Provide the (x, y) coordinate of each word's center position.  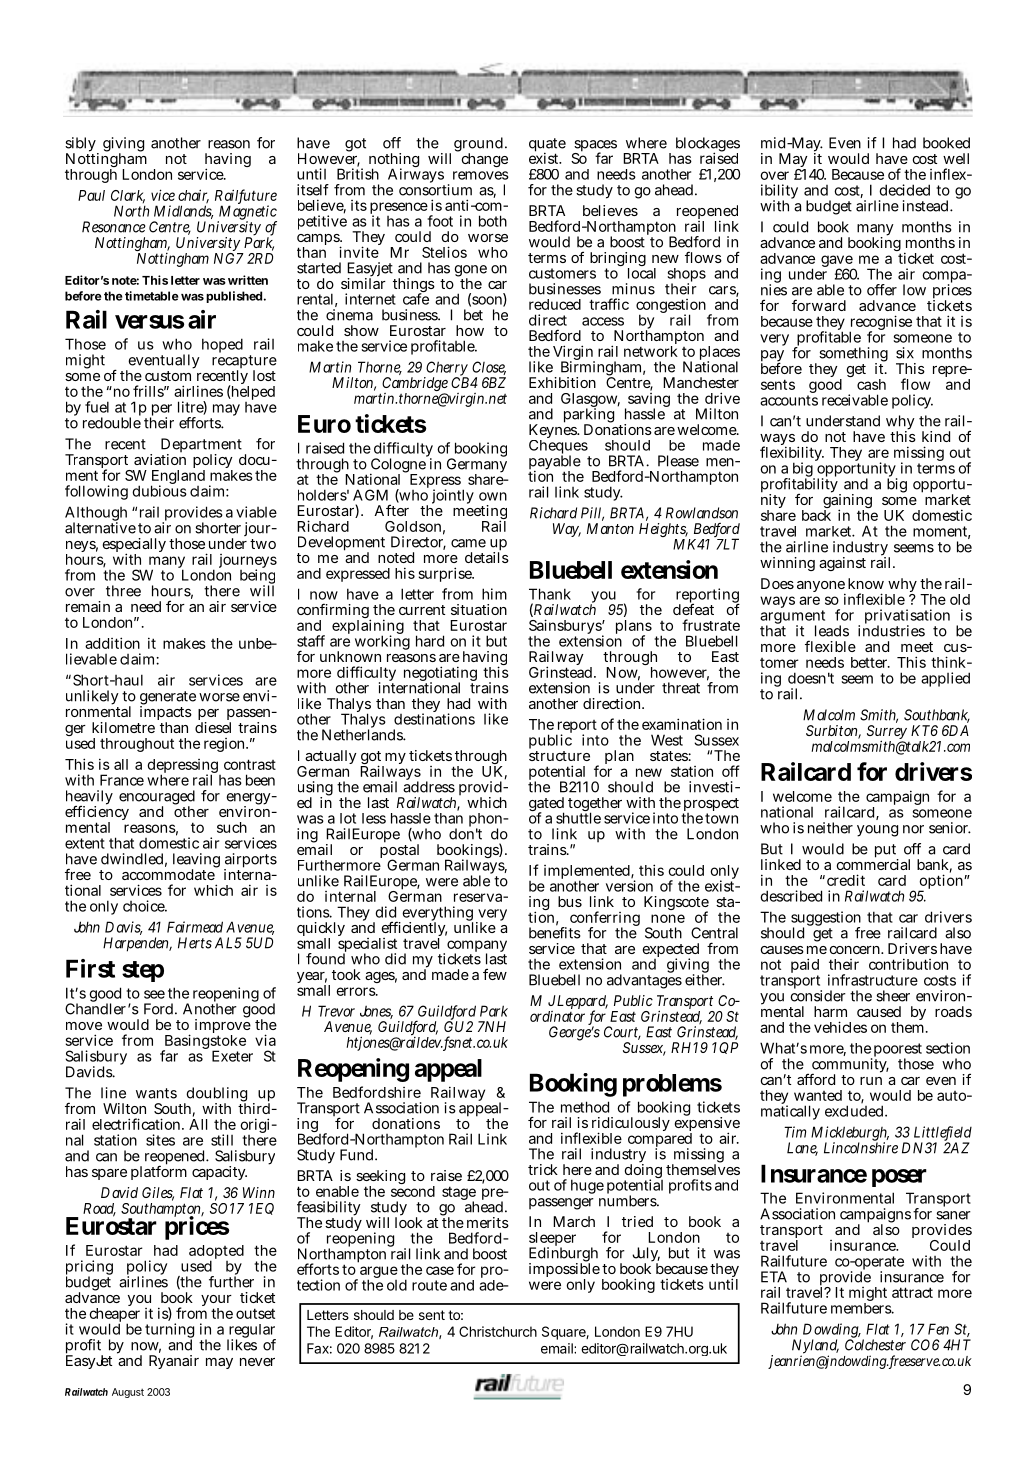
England (178, 477)
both (493, 221)
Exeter (232, 1056)
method (585, 1107)
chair (193, 196)
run (871, 1081)
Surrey (887, 733)
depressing (183, 767)
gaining (847, 501)
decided (904, 190)
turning (169, 1332)
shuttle (578, 817)
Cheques (559, 447)
